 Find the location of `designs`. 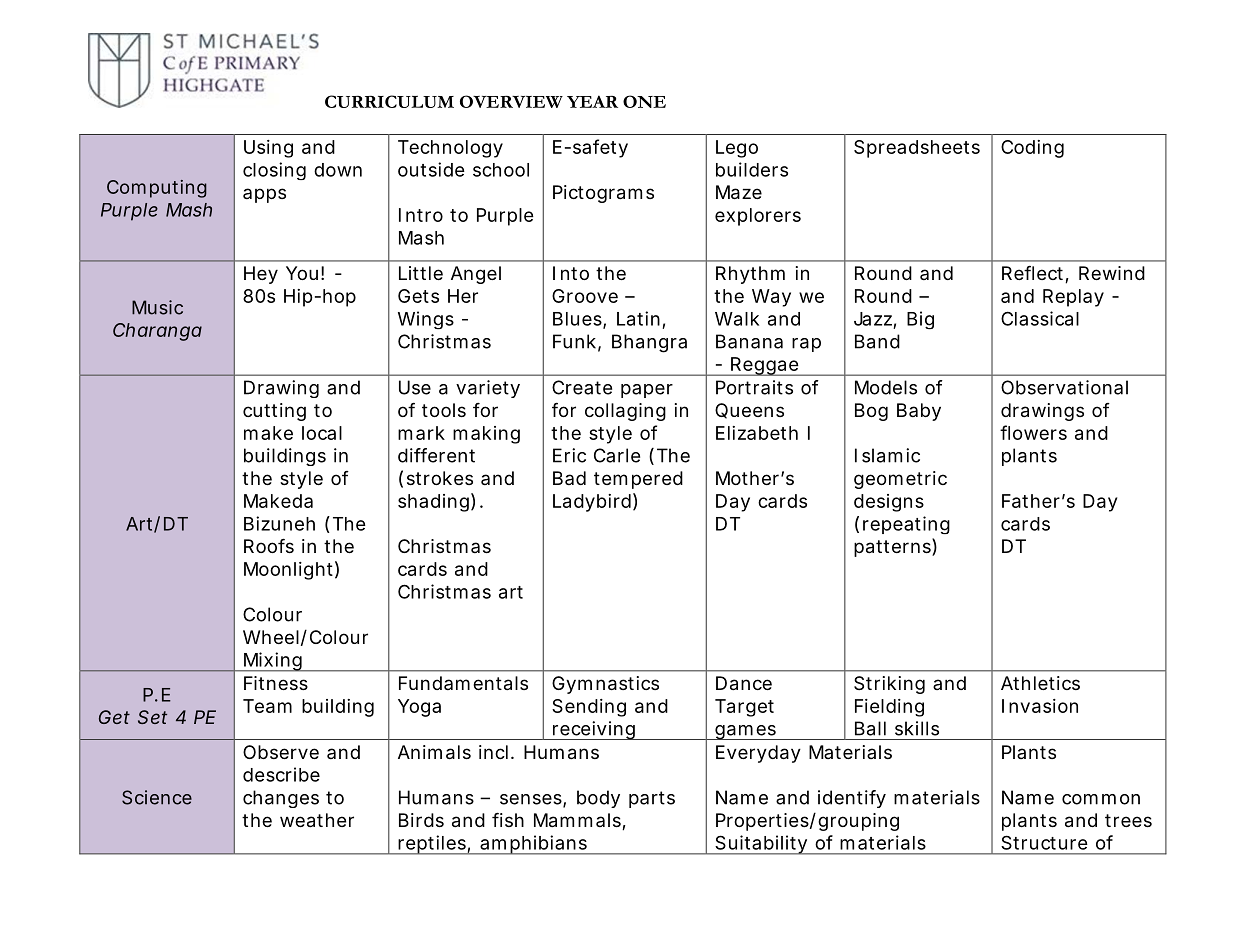

designs is located at coordinates (889, 503).
